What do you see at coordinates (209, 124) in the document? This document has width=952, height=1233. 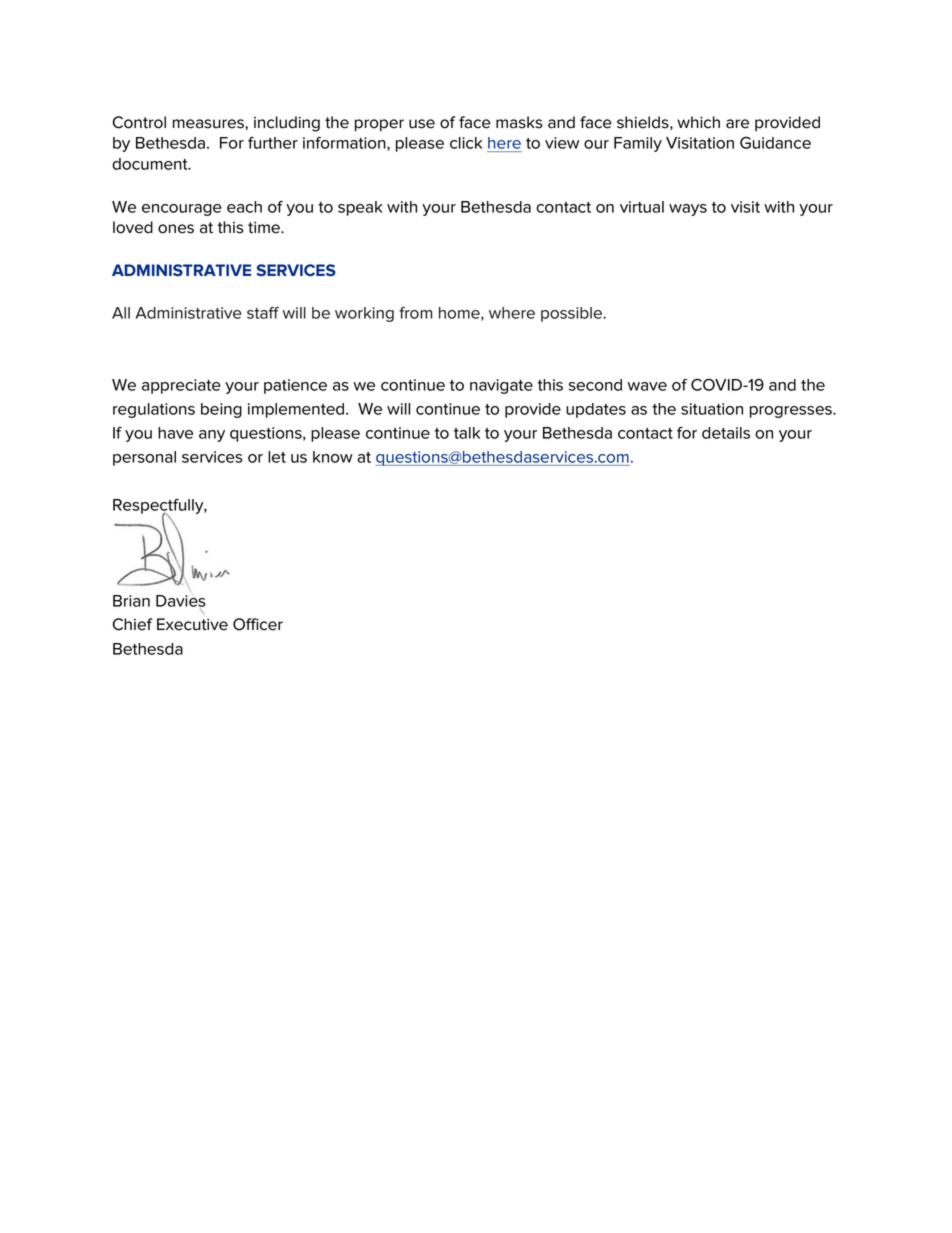 I see `measures` at bounding box center [209, 124].
